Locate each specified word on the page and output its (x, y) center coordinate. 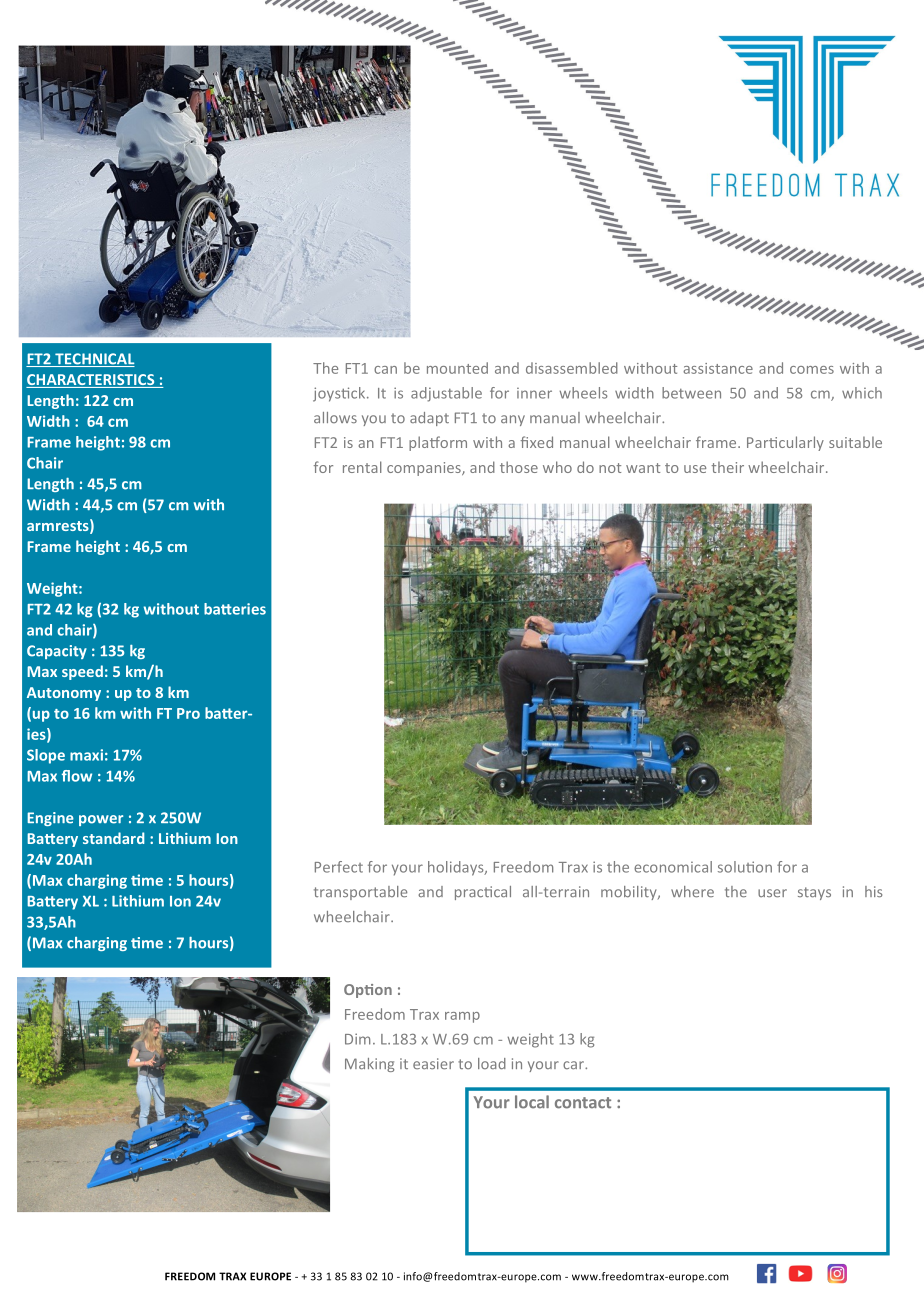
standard (113, 838)
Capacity (57, 652)
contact (583, 1103)
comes (812, 370)
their (727, 467)
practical (483, 893)
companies (425, 469)
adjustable (446, 394)
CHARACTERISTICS (91, 381)
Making (369, 1065)
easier (433, 1063)
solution (745, 867)
